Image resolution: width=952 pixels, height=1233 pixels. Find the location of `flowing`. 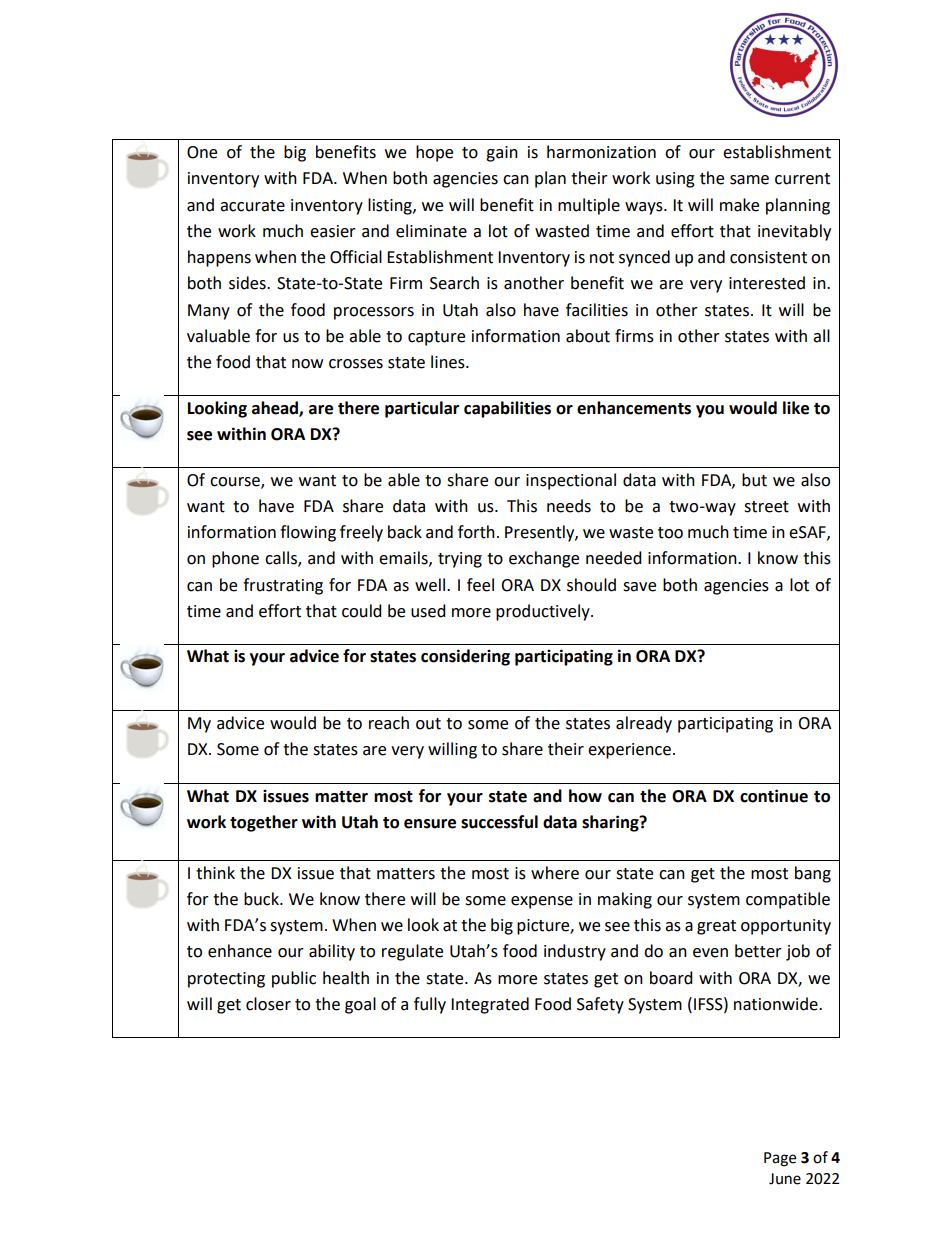

flowing is located at coordinates (308, 533).
